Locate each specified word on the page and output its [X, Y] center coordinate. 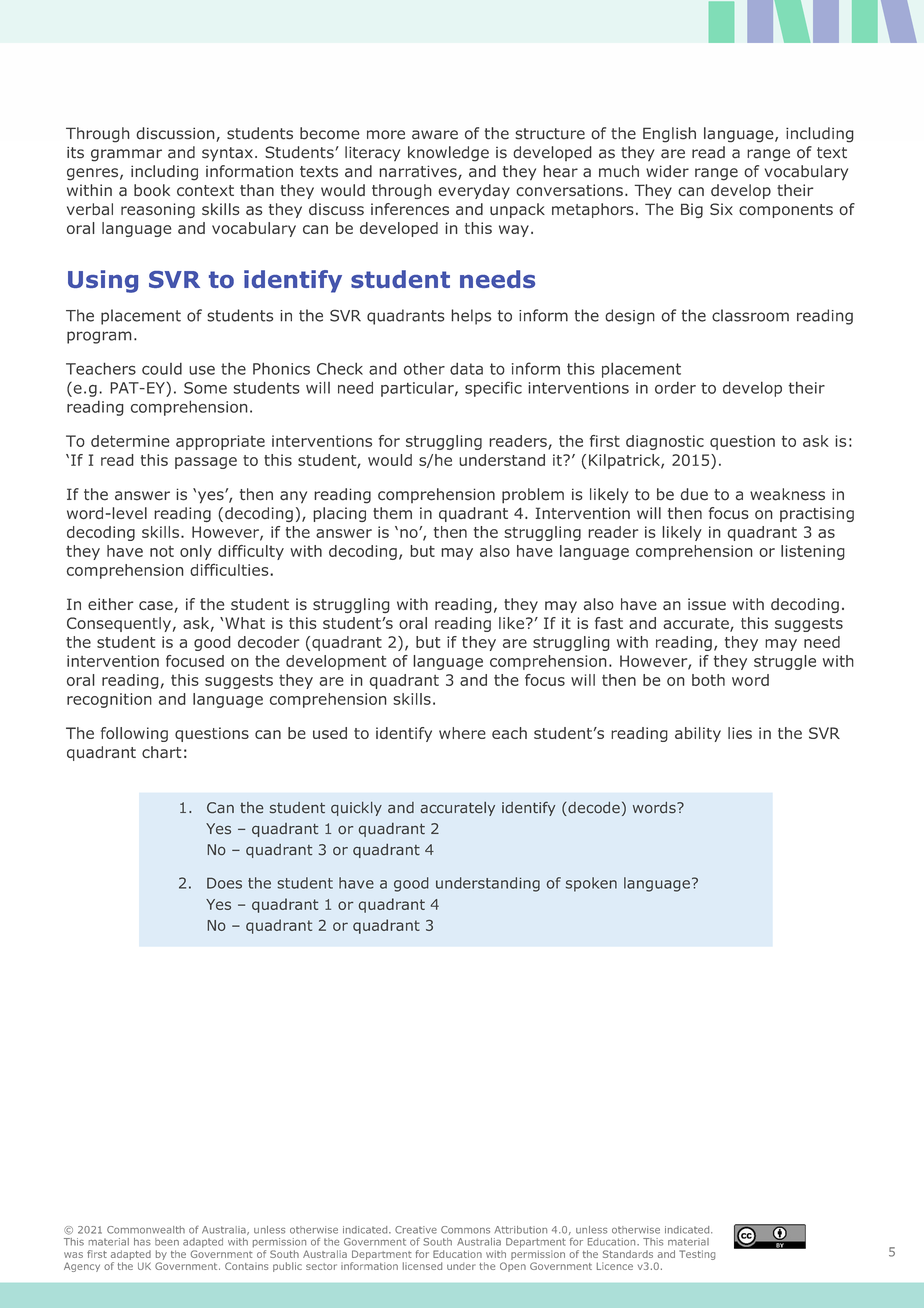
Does [224, 883]
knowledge [448, 154]
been [167, 1242]
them [392, 513]
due [694, 494]
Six [721, 209]
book [152, 190]
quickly [356, 809]
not [162, 551]
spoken [591, 884]
